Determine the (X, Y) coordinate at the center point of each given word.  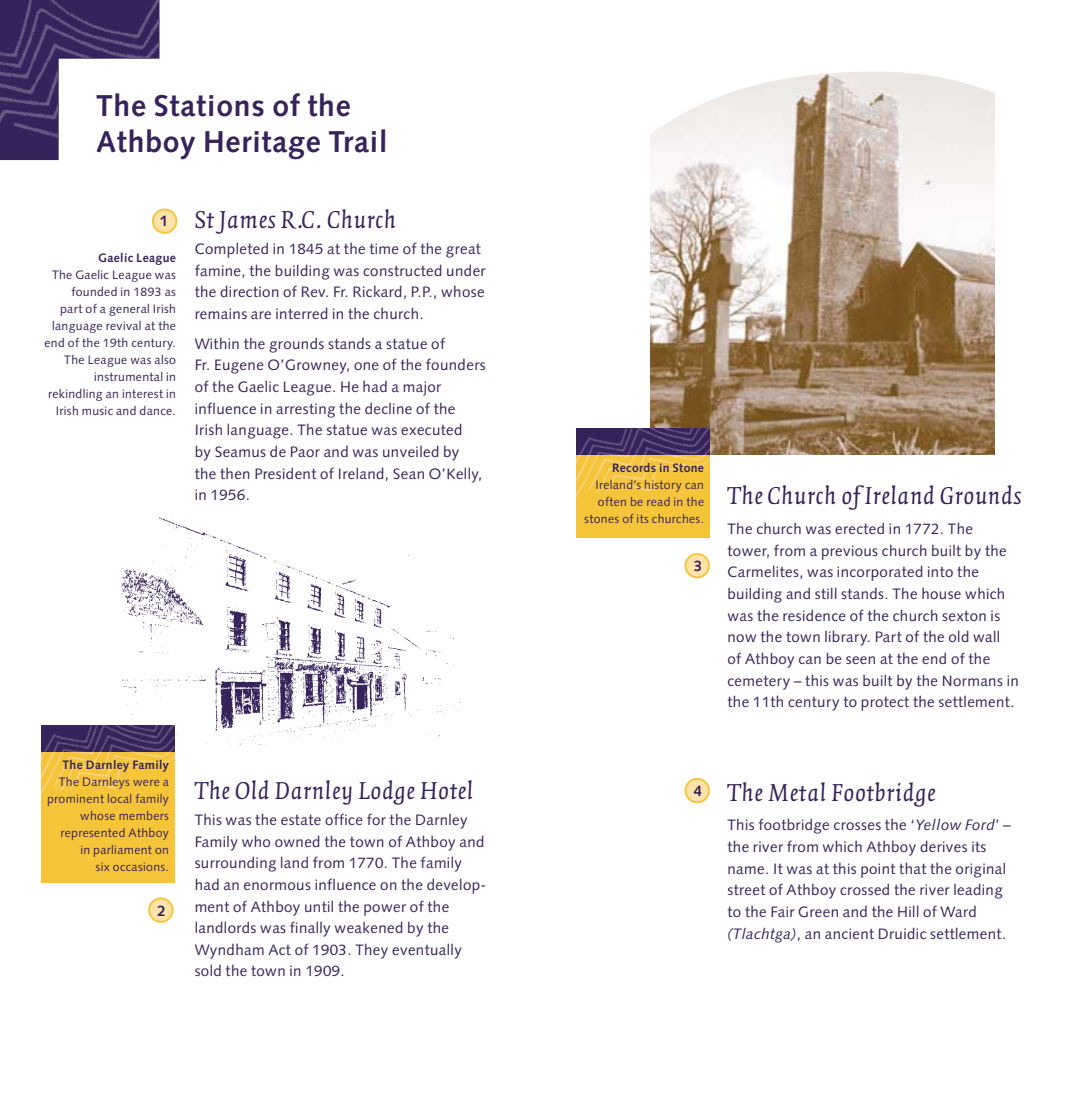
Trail (357, 141)
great (463, 251)
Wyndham (229, 951)
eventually (427, 951)
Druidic (902, 933)
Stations (209, 105)
